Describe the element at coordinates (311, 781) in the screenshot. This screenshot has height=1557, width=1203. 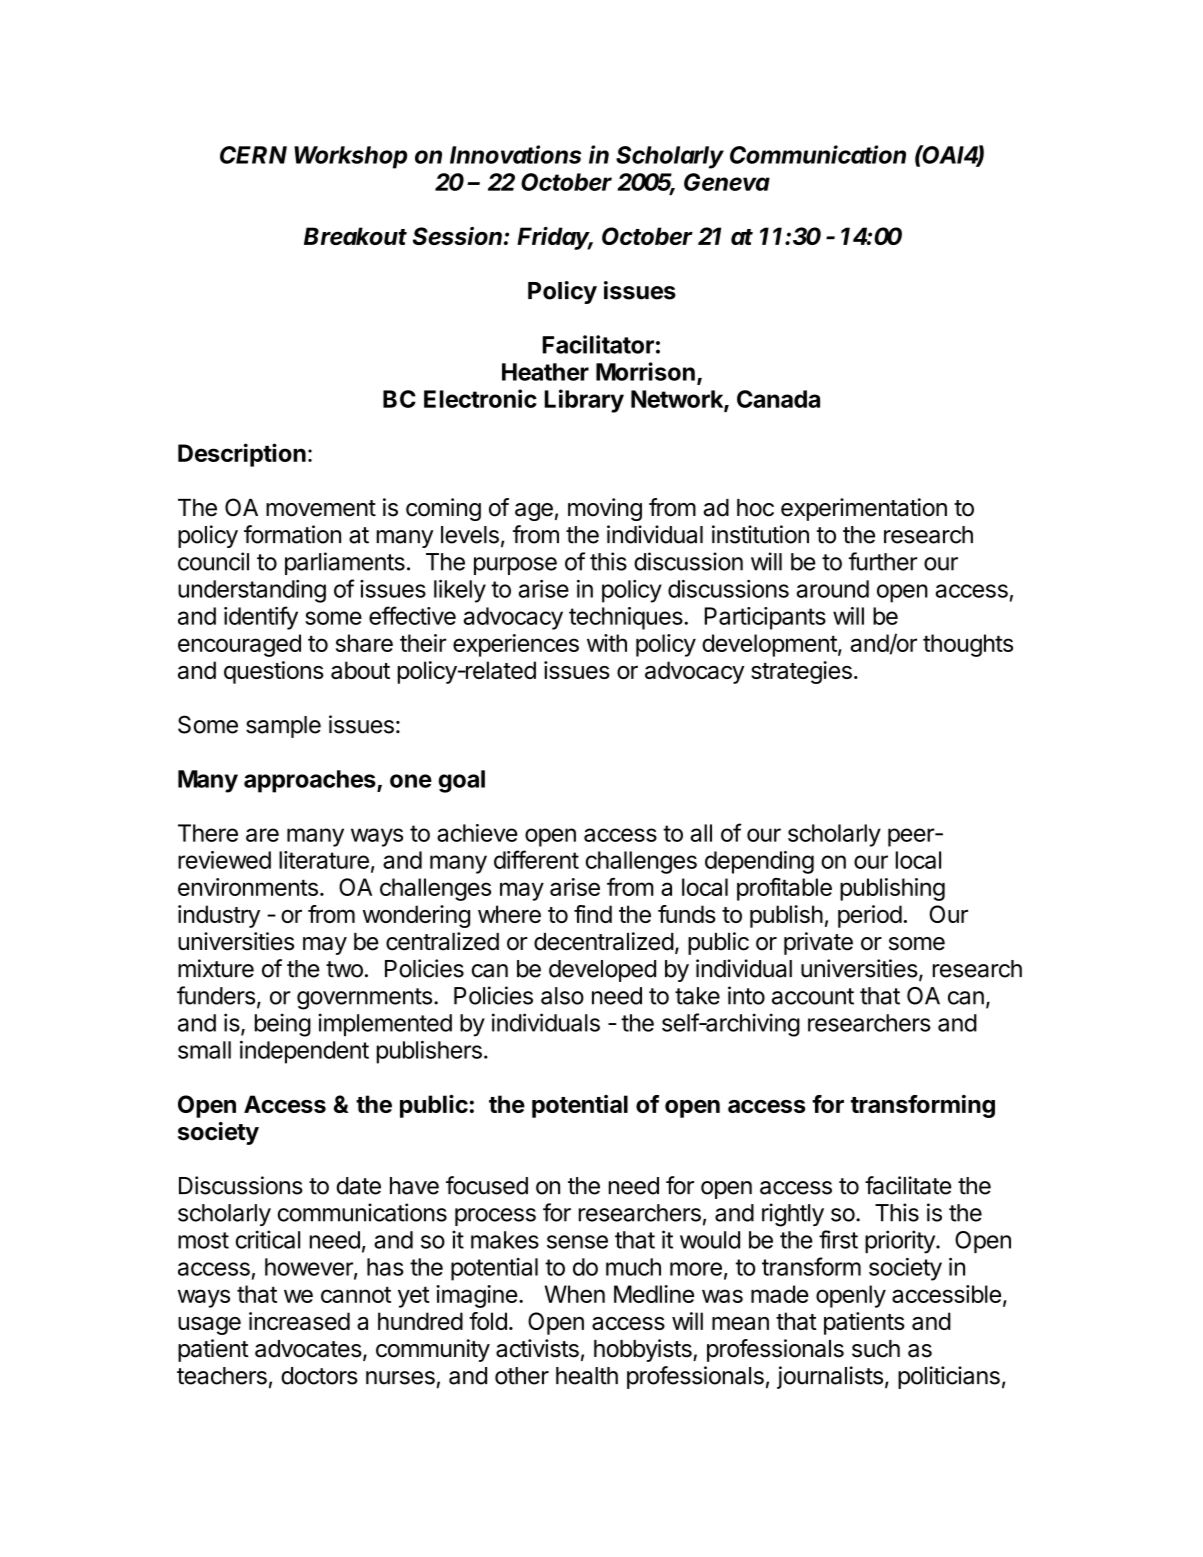
I see `approaches` at that location.
